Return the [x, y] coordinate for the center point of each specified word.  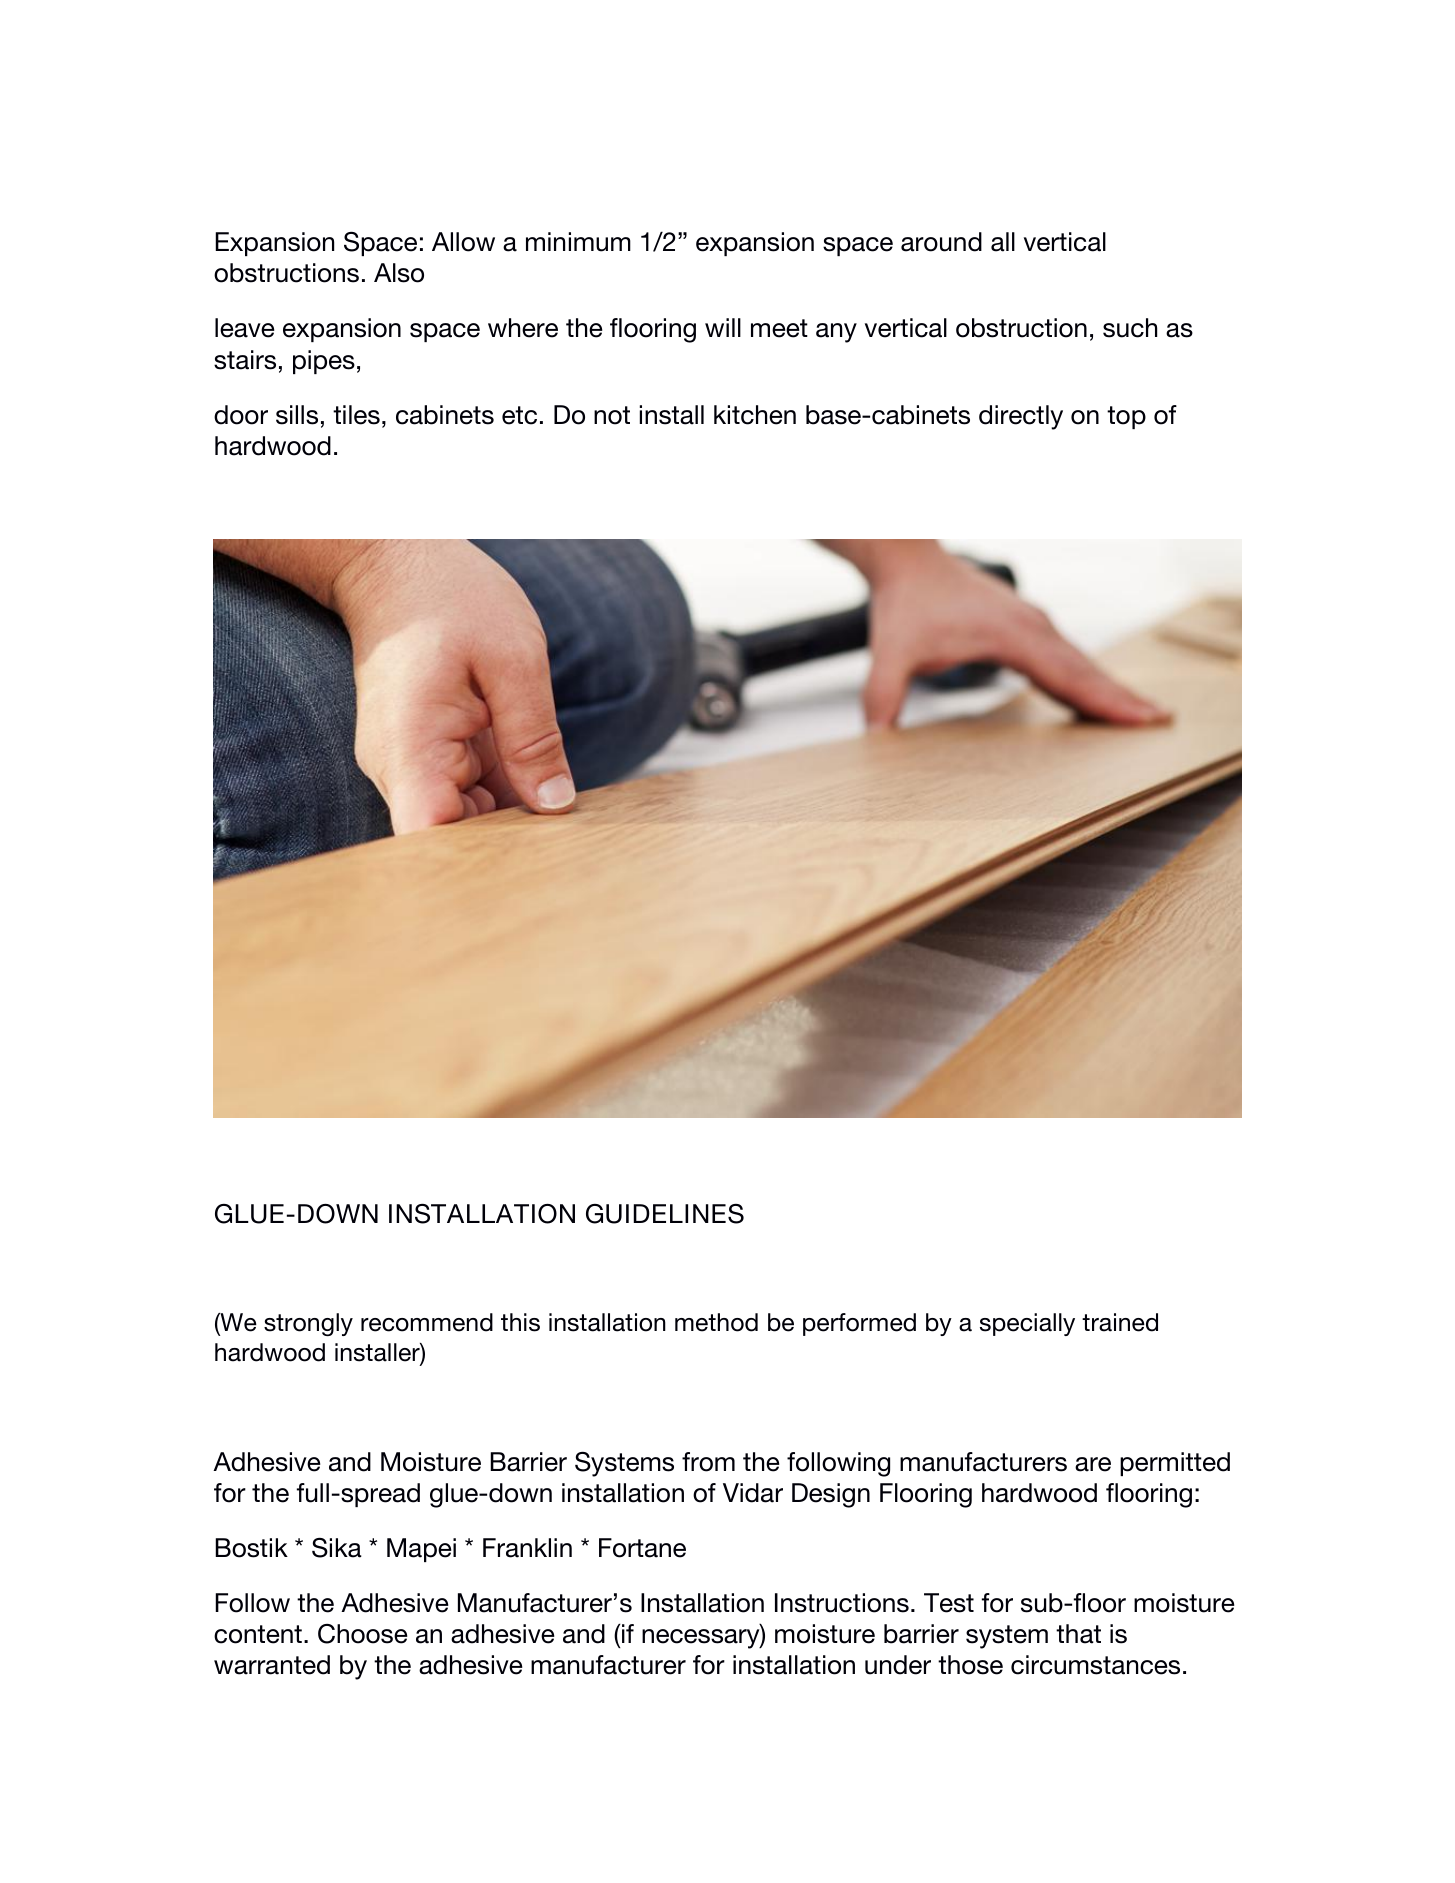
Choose [363, 1634]
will [723, 327]
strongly [308, 1324]
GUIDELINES [665, 1214]
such [1130, 328]
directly [1021, 417]
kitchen [755, 415]
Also [399, 273]
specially [1027, 1324]
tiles [356, 415]
